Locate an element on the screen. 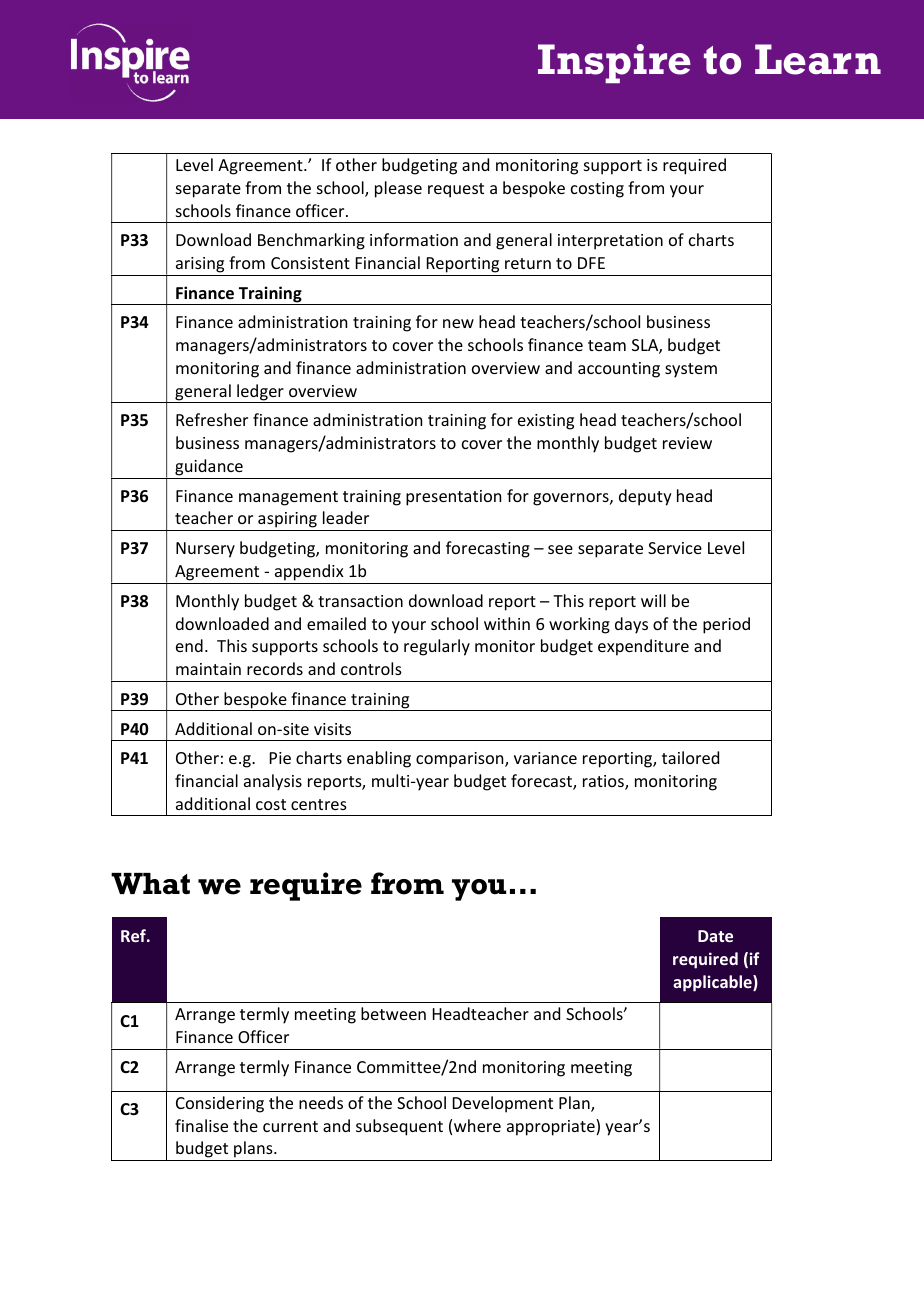 The image size is (924, 1308). Development is located at coordinates (503, 1104).
